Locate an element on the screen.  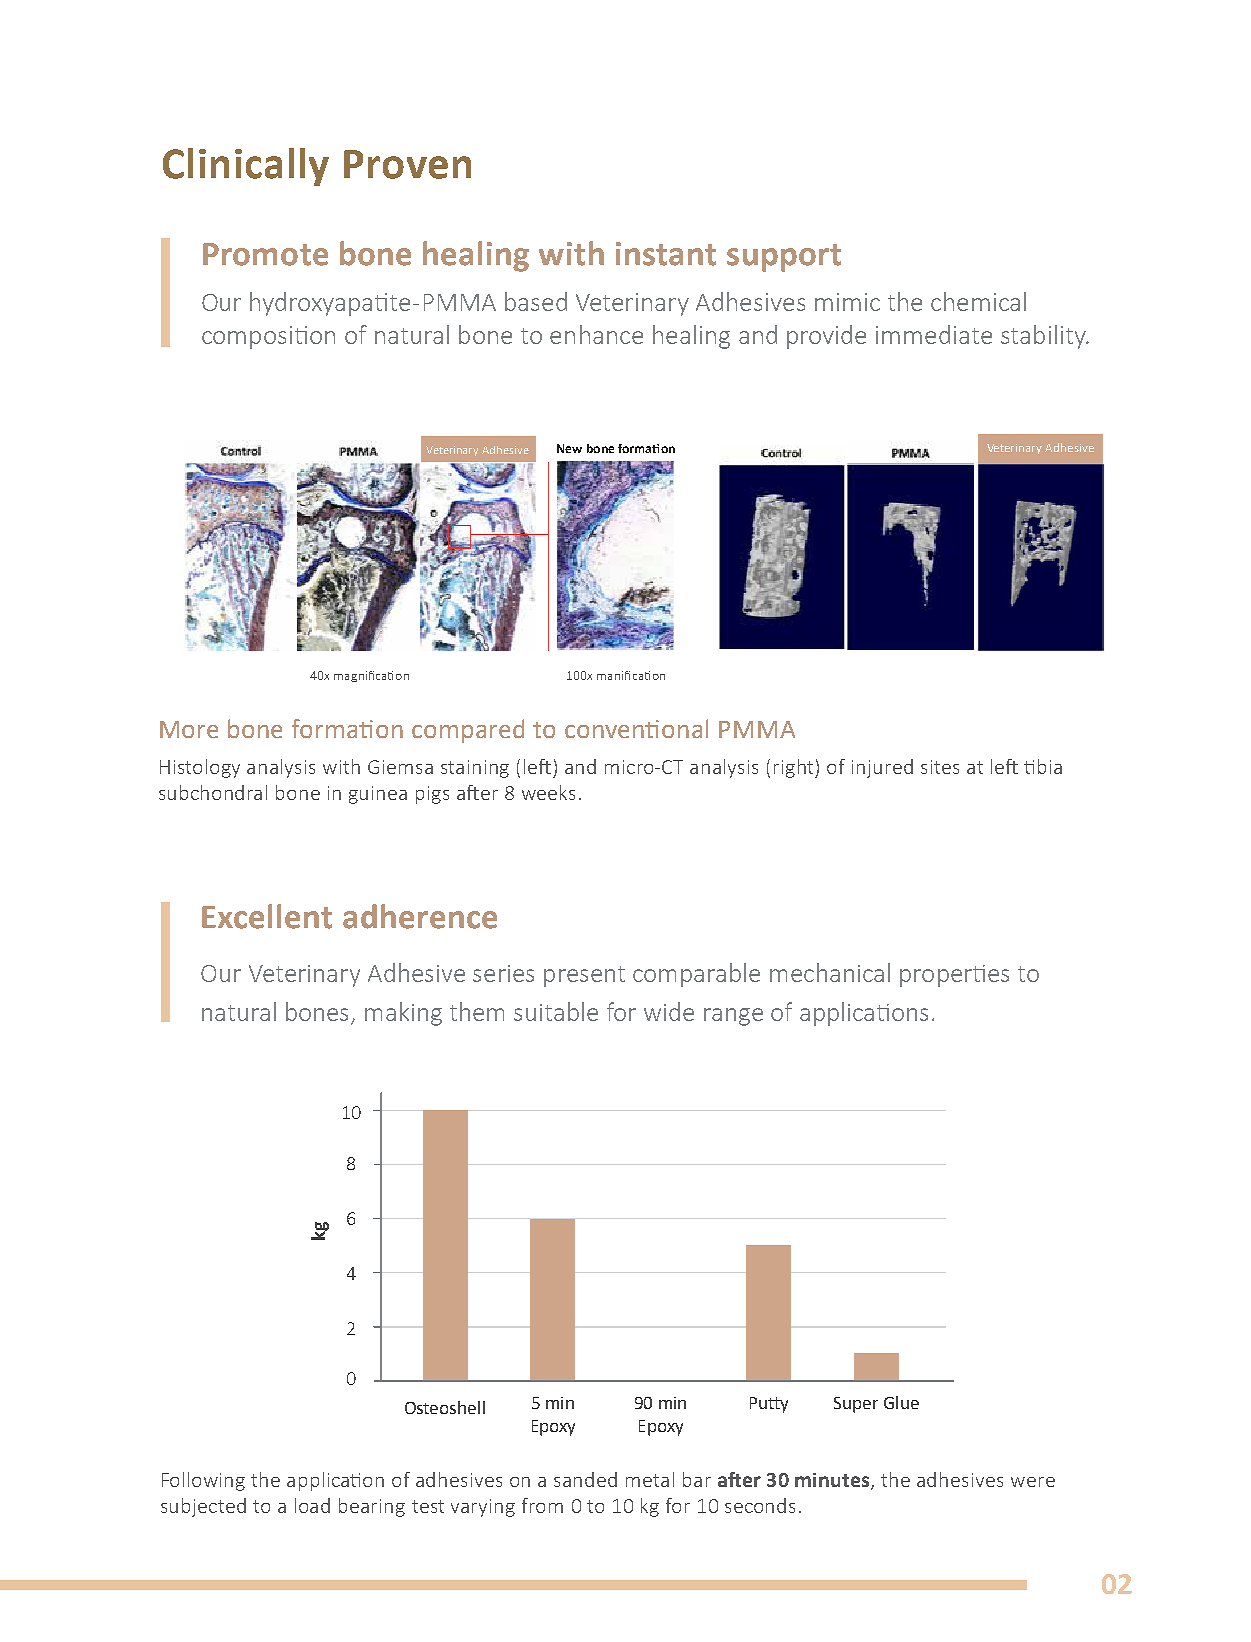
subchondral is located at coordinates (213, 792).
